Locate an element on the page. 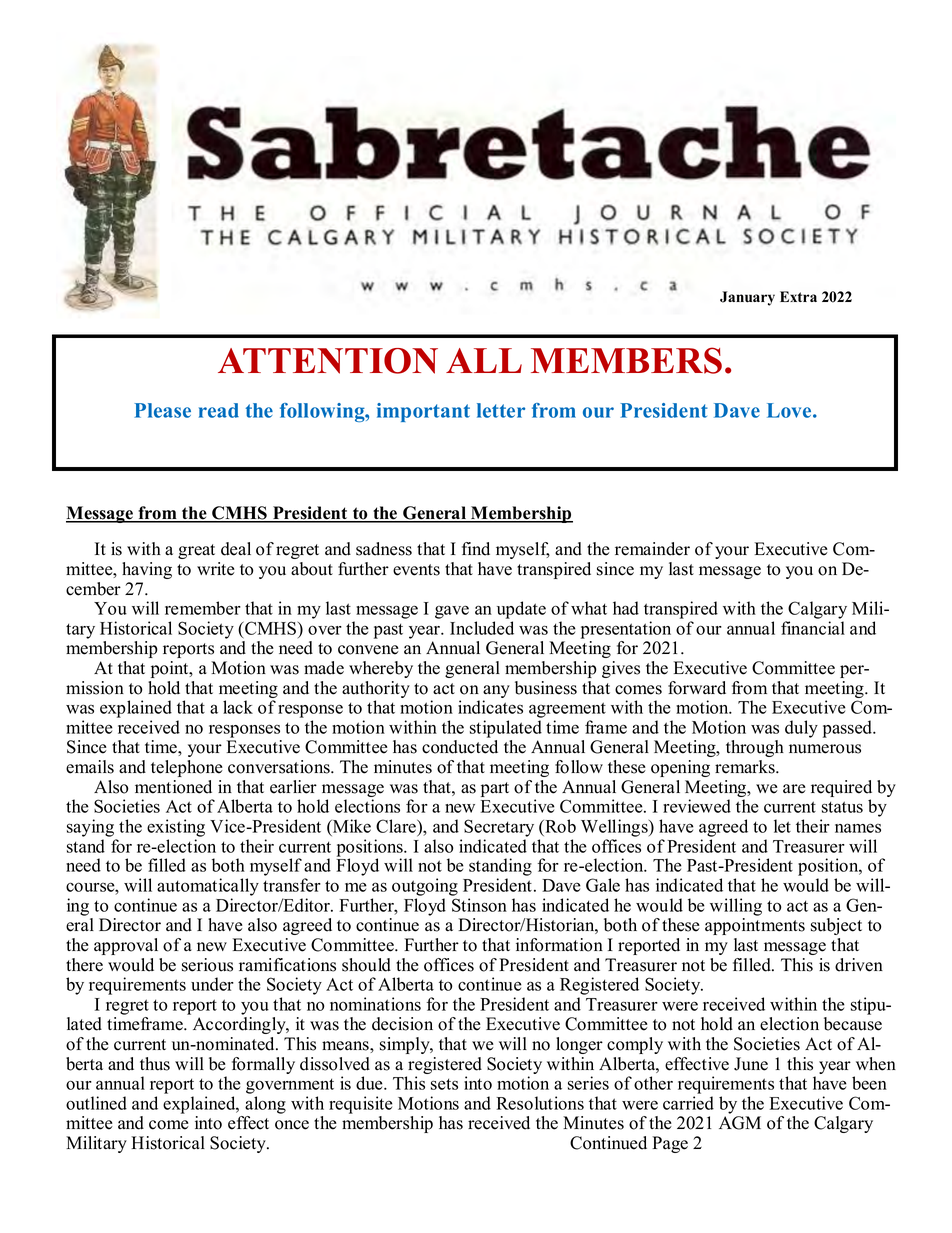 The height and width of the document is (1233, 952). outgoing is located at coordinates (425, 887).
